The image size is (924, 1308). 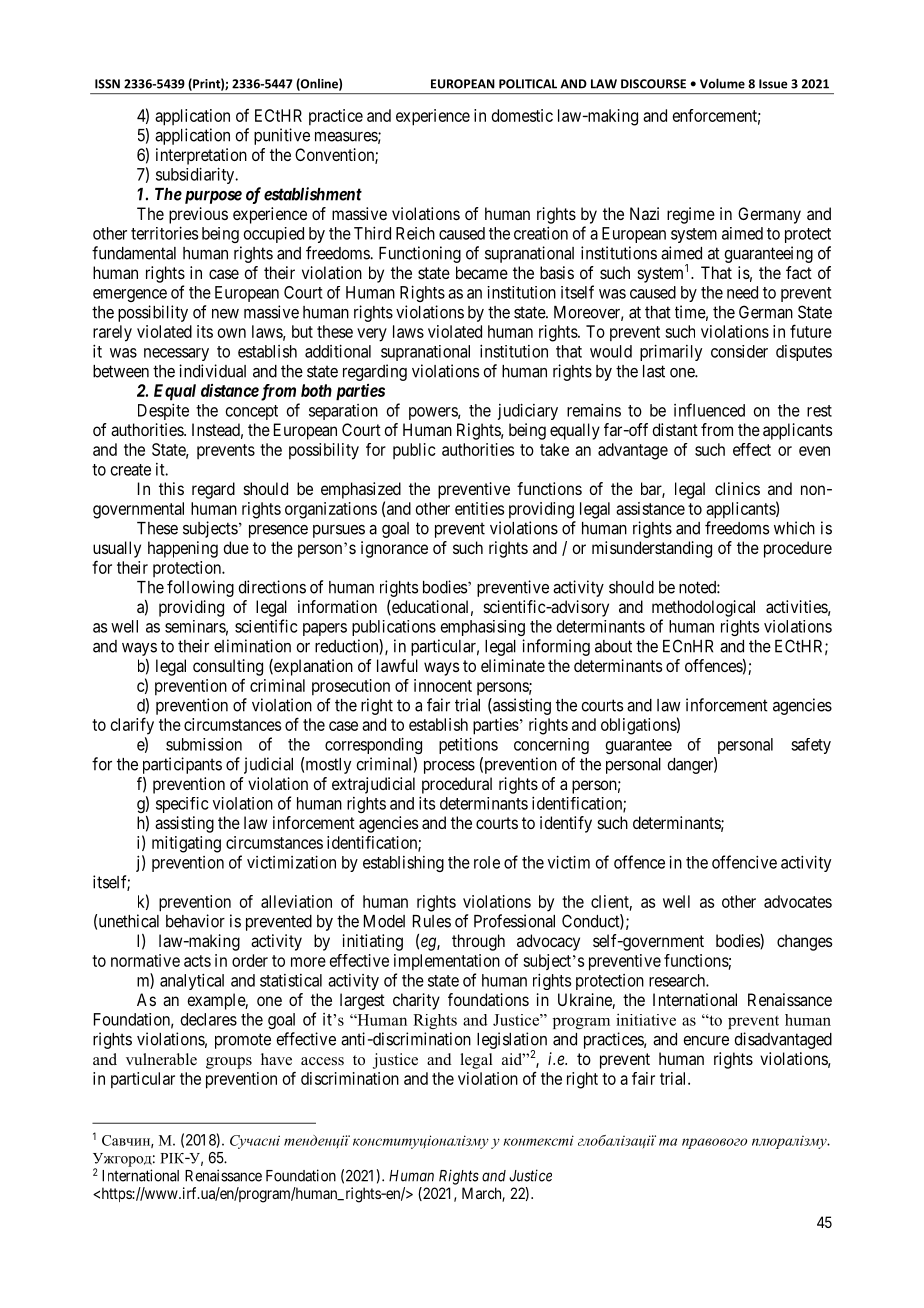 I want to click on methodological, so click(x=703, y=608).
